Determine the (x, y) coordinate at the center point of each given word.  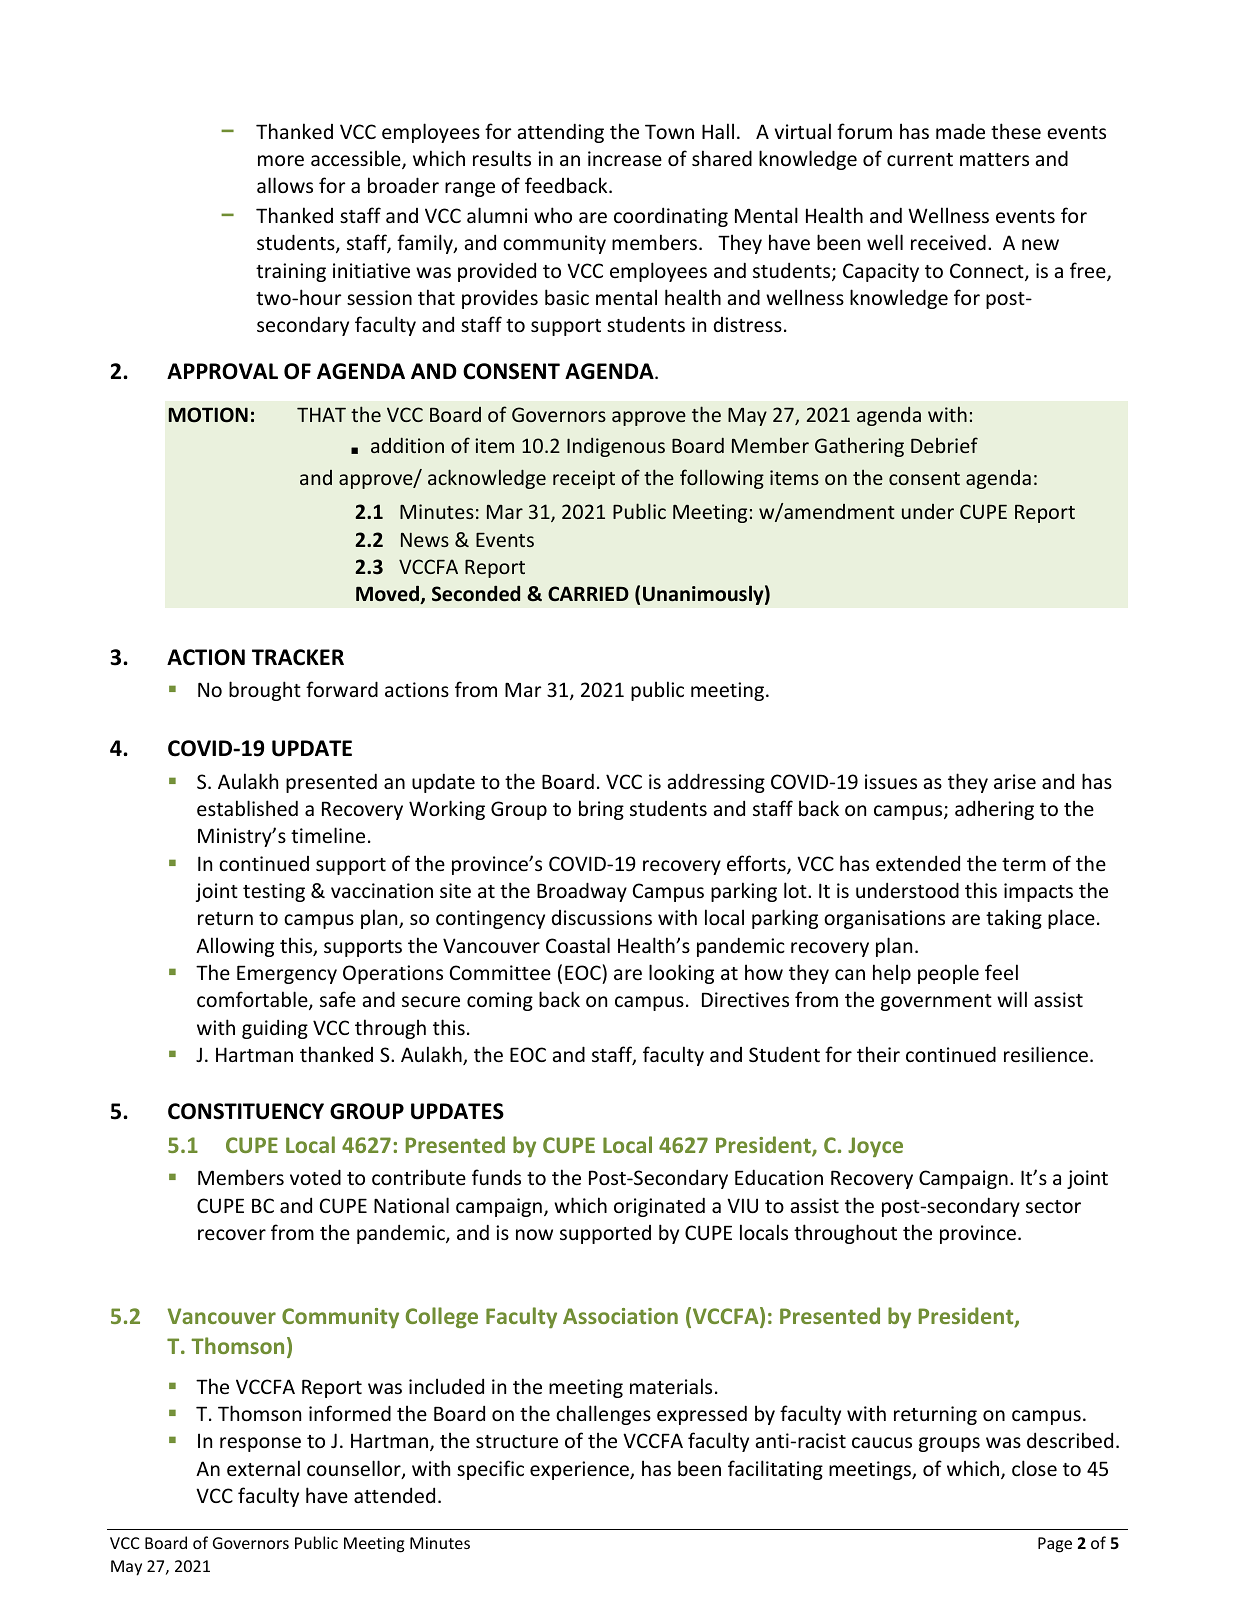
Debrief (944, 445)
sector (1053, 1206)
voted (315, 1177)
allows (285, 185)
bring (601, 810)
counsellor (355, 1469)
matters (994, 159)
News (425, 540)
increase (625, 158)
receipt (584, 479)
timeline (328, 835)
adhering (994, 810)
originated (659, 1207)
